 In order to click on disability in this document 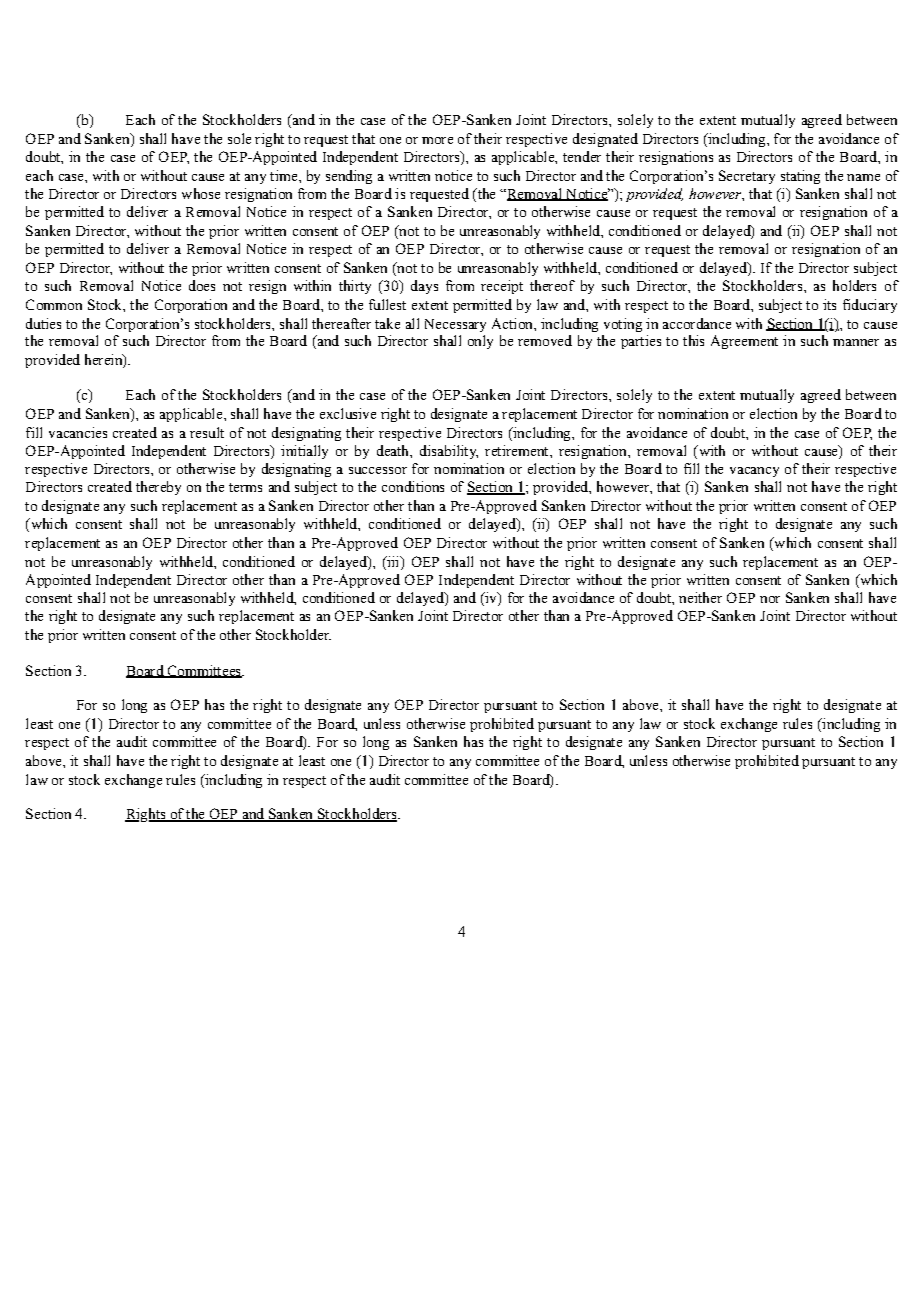, I will do `click(449, 452)`.
